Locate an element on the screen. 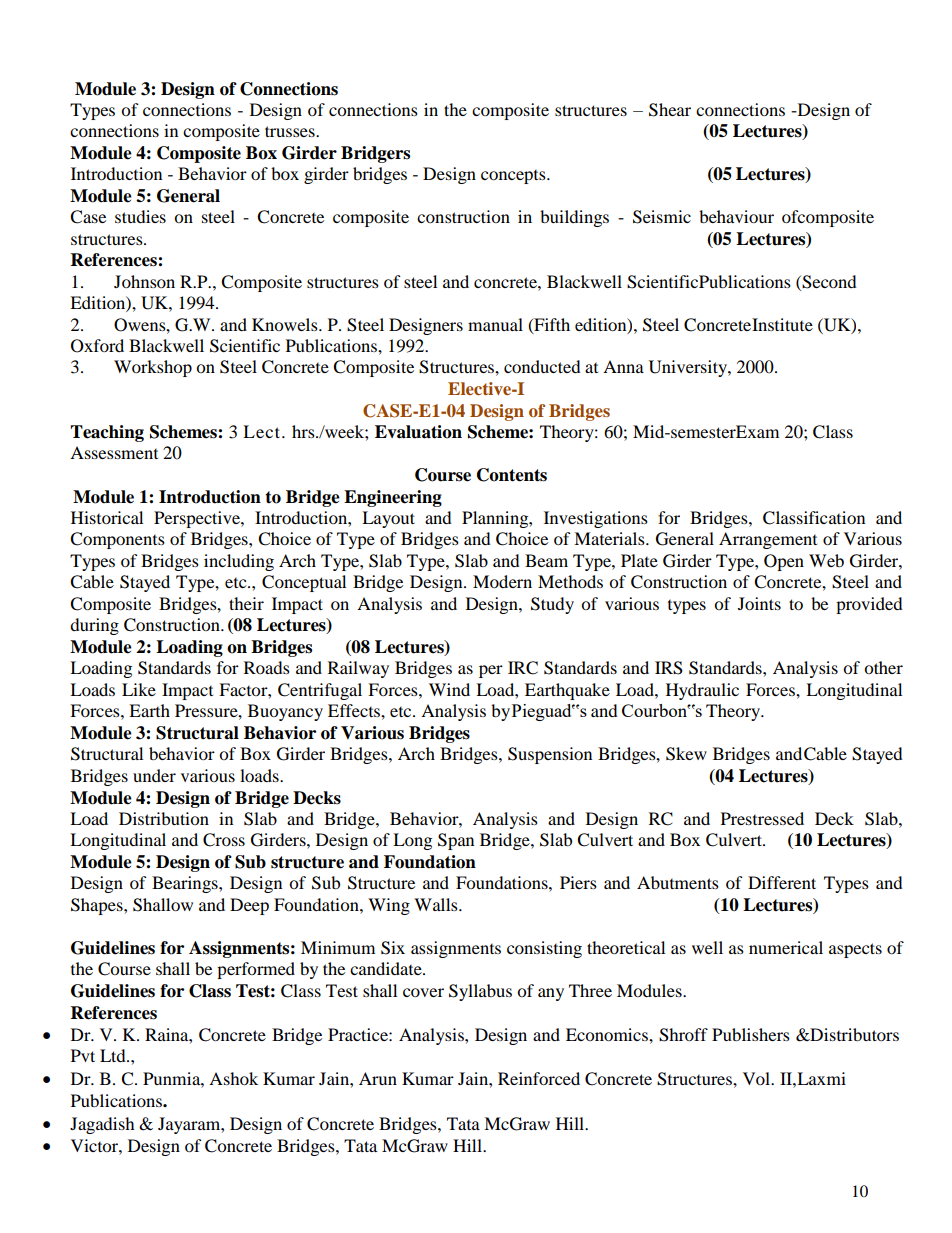 This screenshot has width=952, height=1233. Ashok is located at coordinates (233, 1078).
